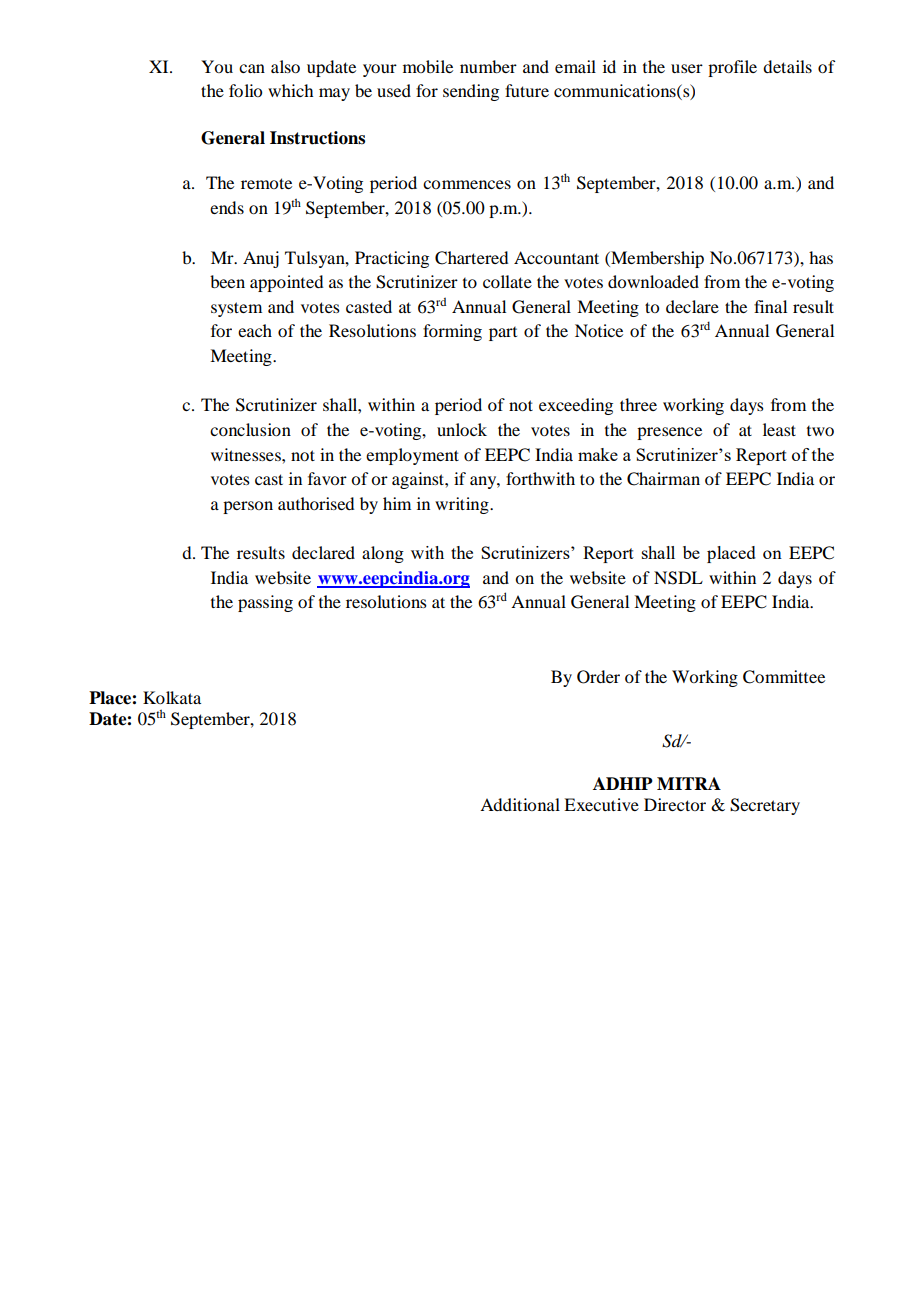 Image resolution: width=924 pixels, height=1307 pixels. Describe the element at coordinates (172, 697) in the screenshot. I see `Kolkata` at that location.
